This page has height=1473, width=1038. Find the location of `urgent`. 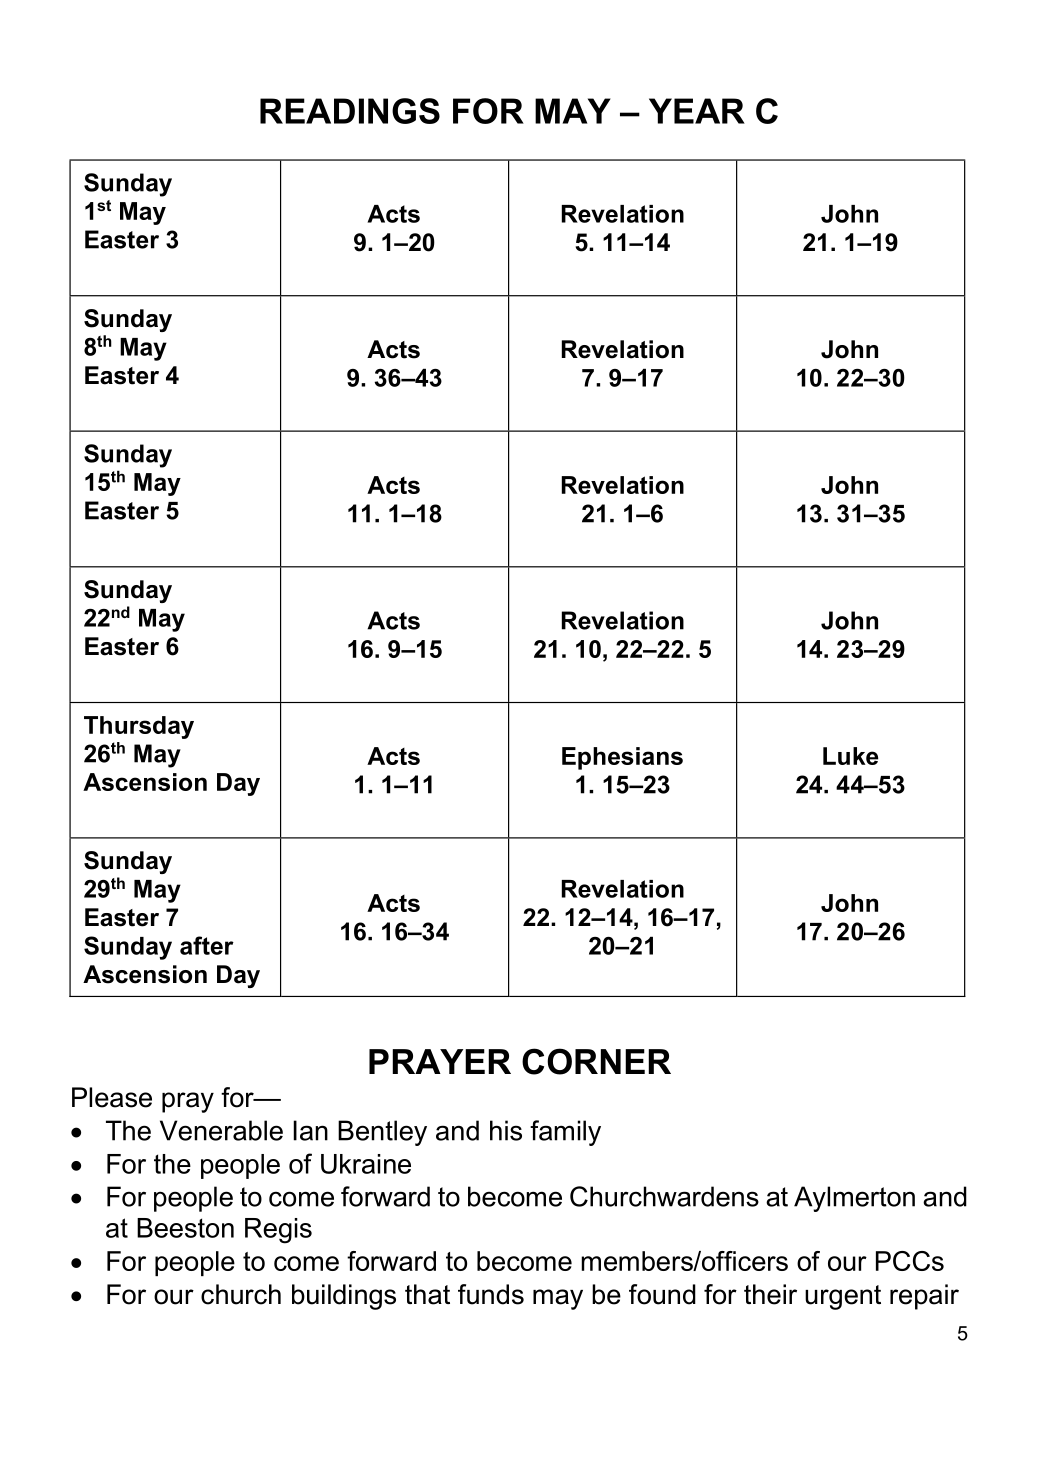

urgent is located at coordinates (843, 1297).
